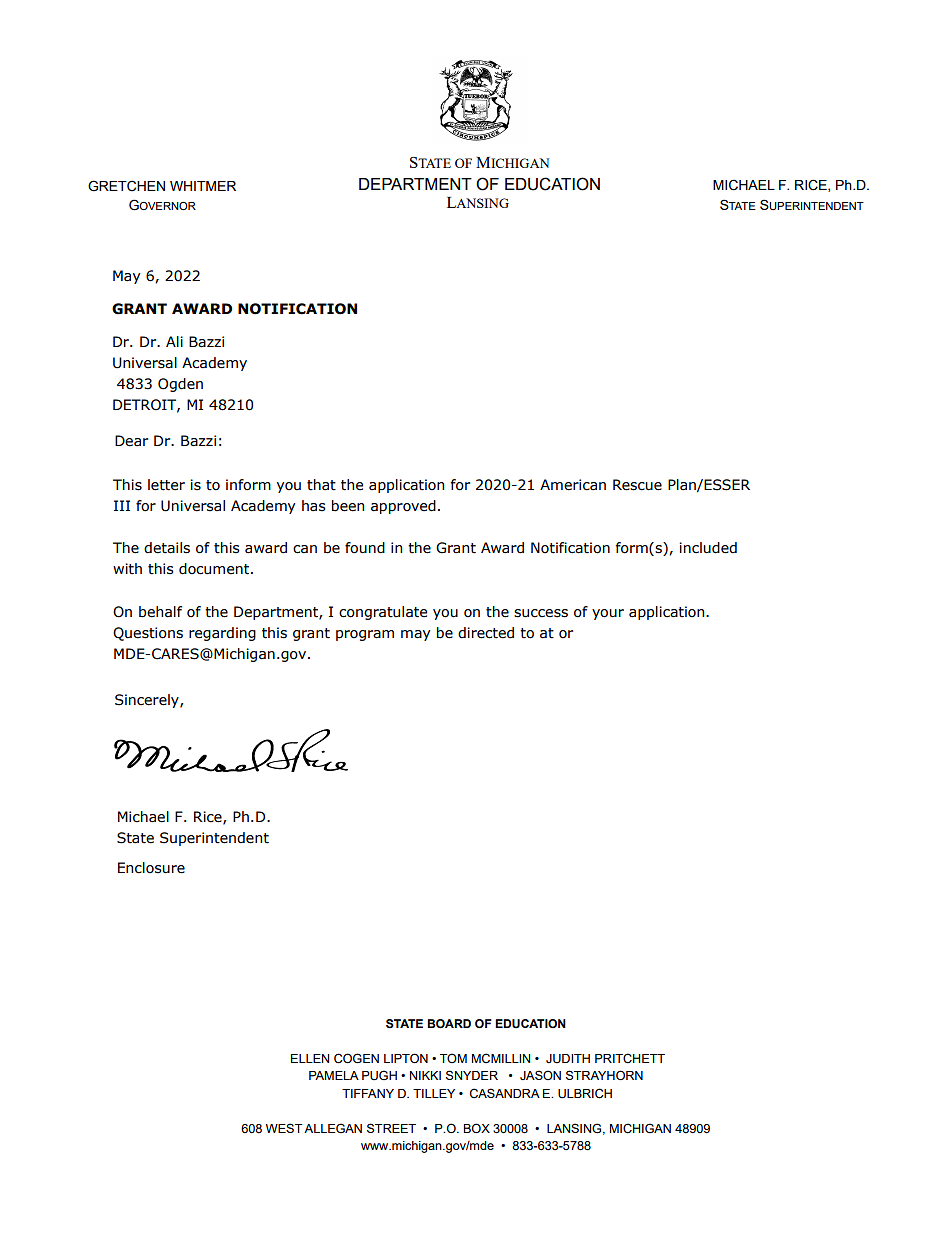 The image size is (952, 1233). I want to click on Ali, so click(174, 341).
